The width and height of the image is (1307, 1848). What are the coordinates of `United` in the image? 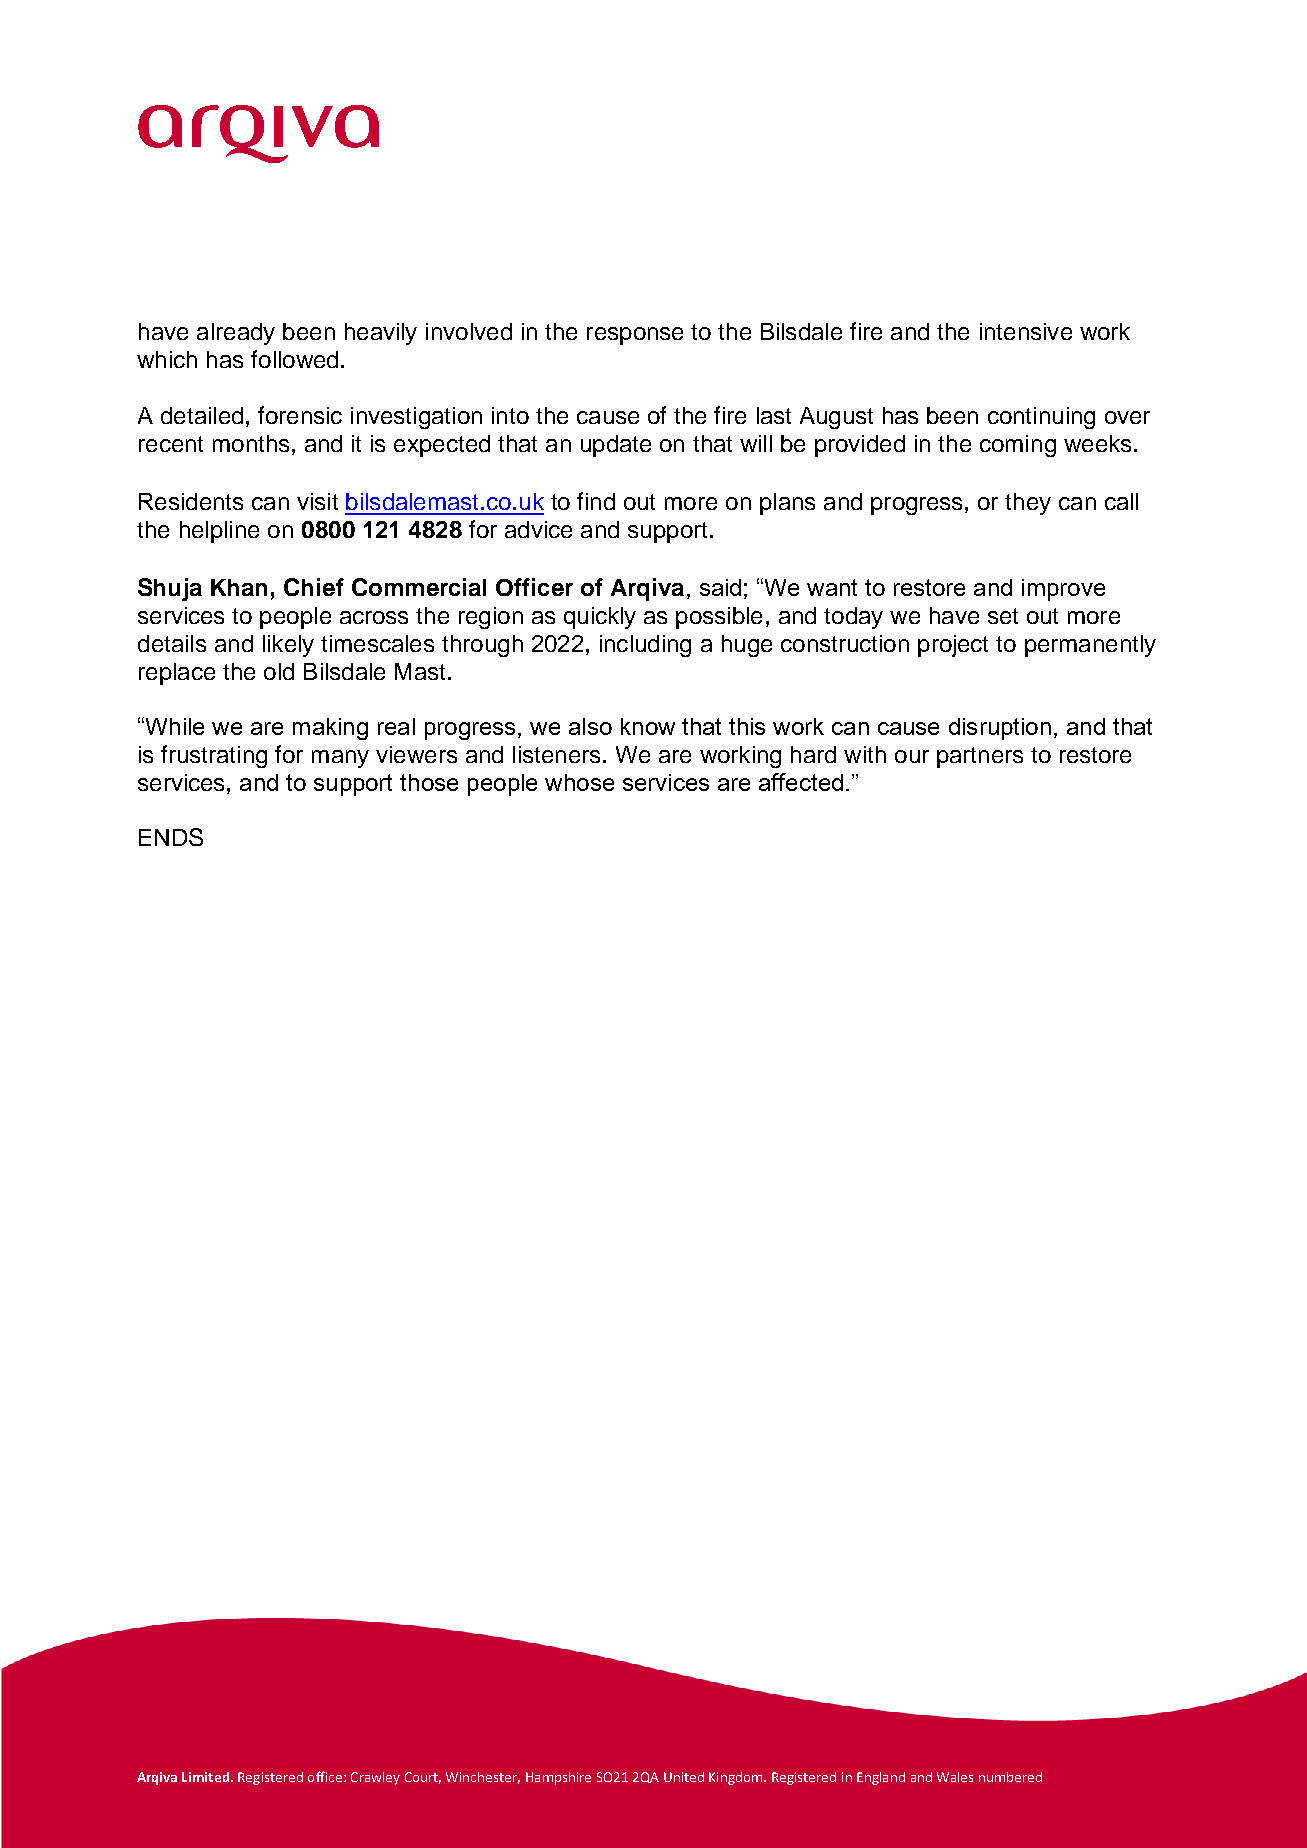 It's located at (684, 1777).
